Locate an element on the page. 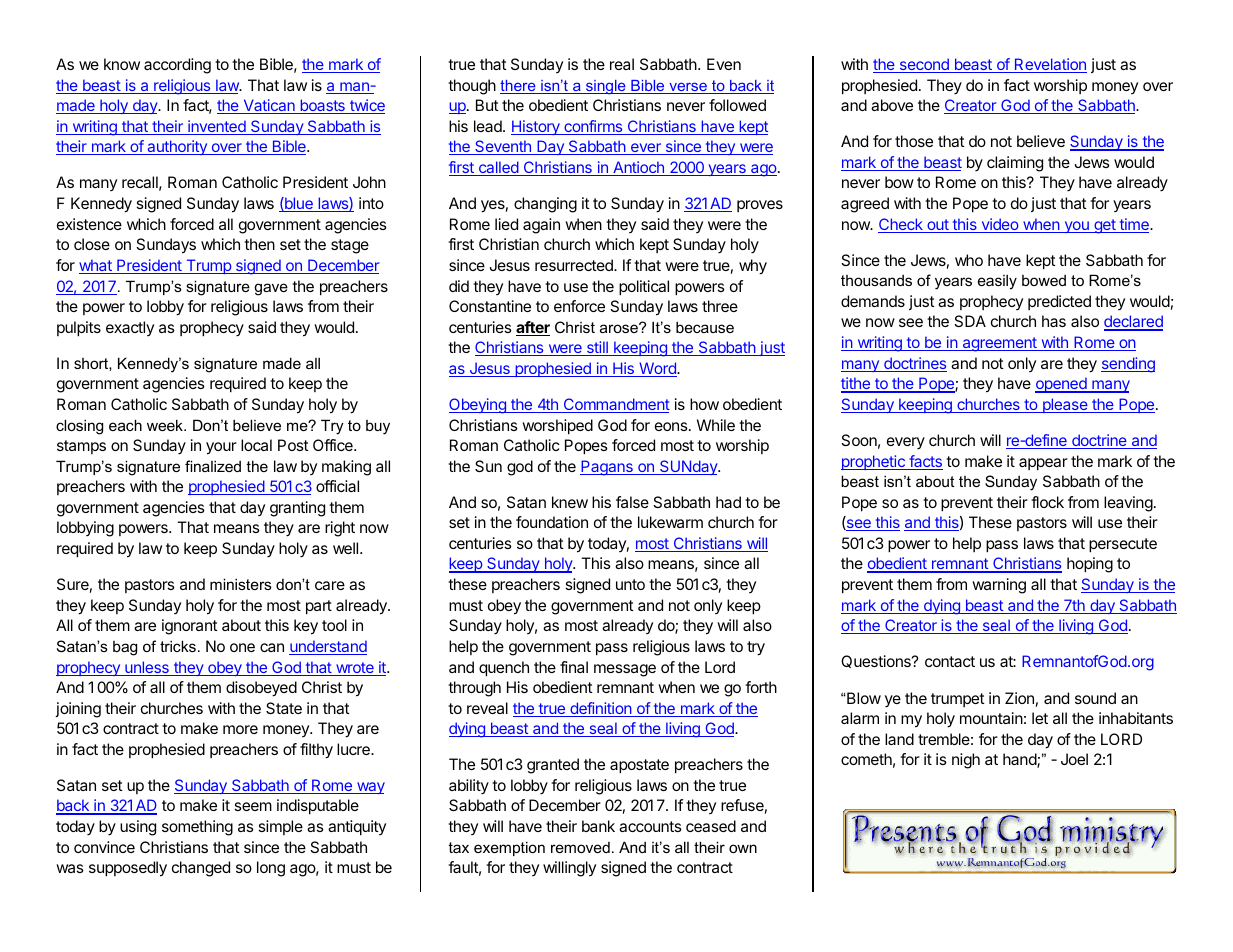 This document has height=952, width=1233. appear is located at coordinates (1043, 464).
